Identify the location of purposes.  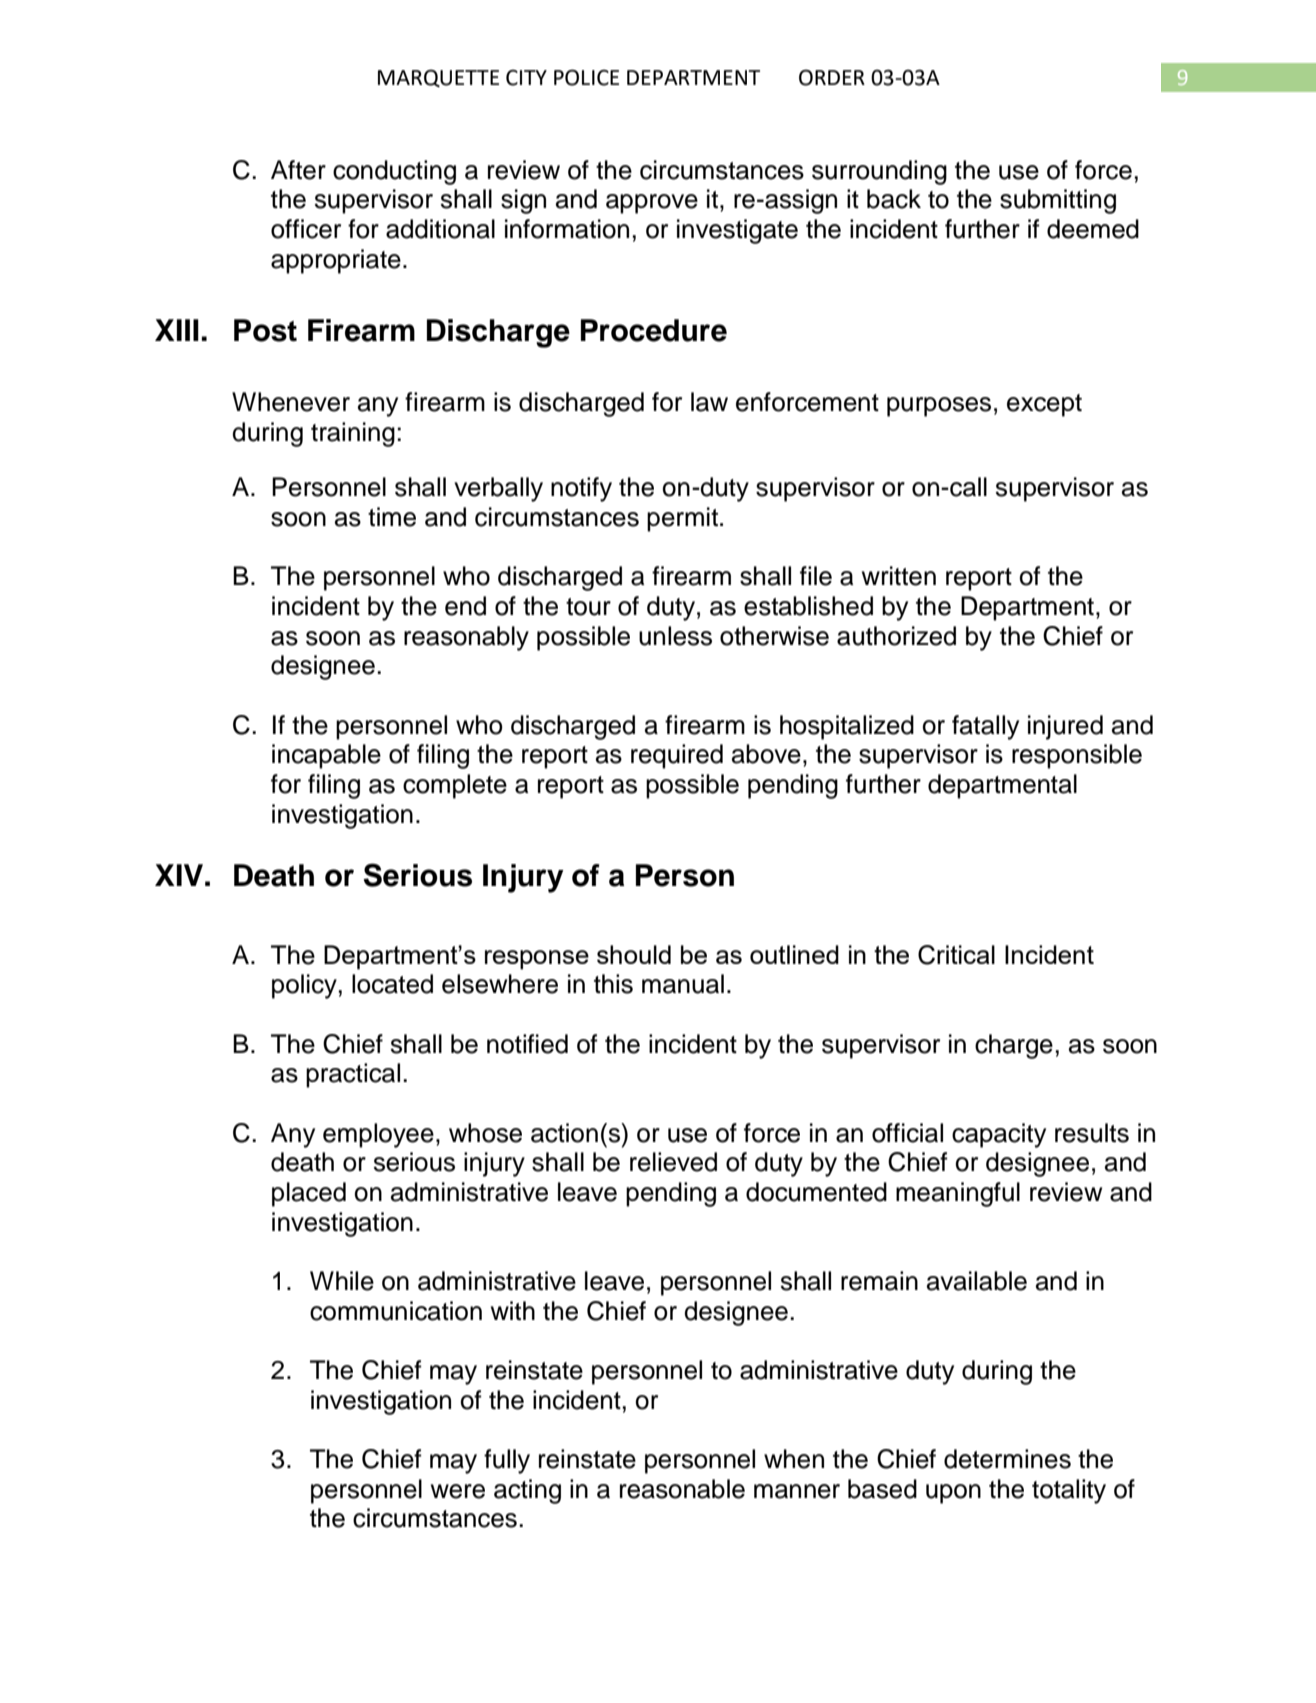
(939, 407).
